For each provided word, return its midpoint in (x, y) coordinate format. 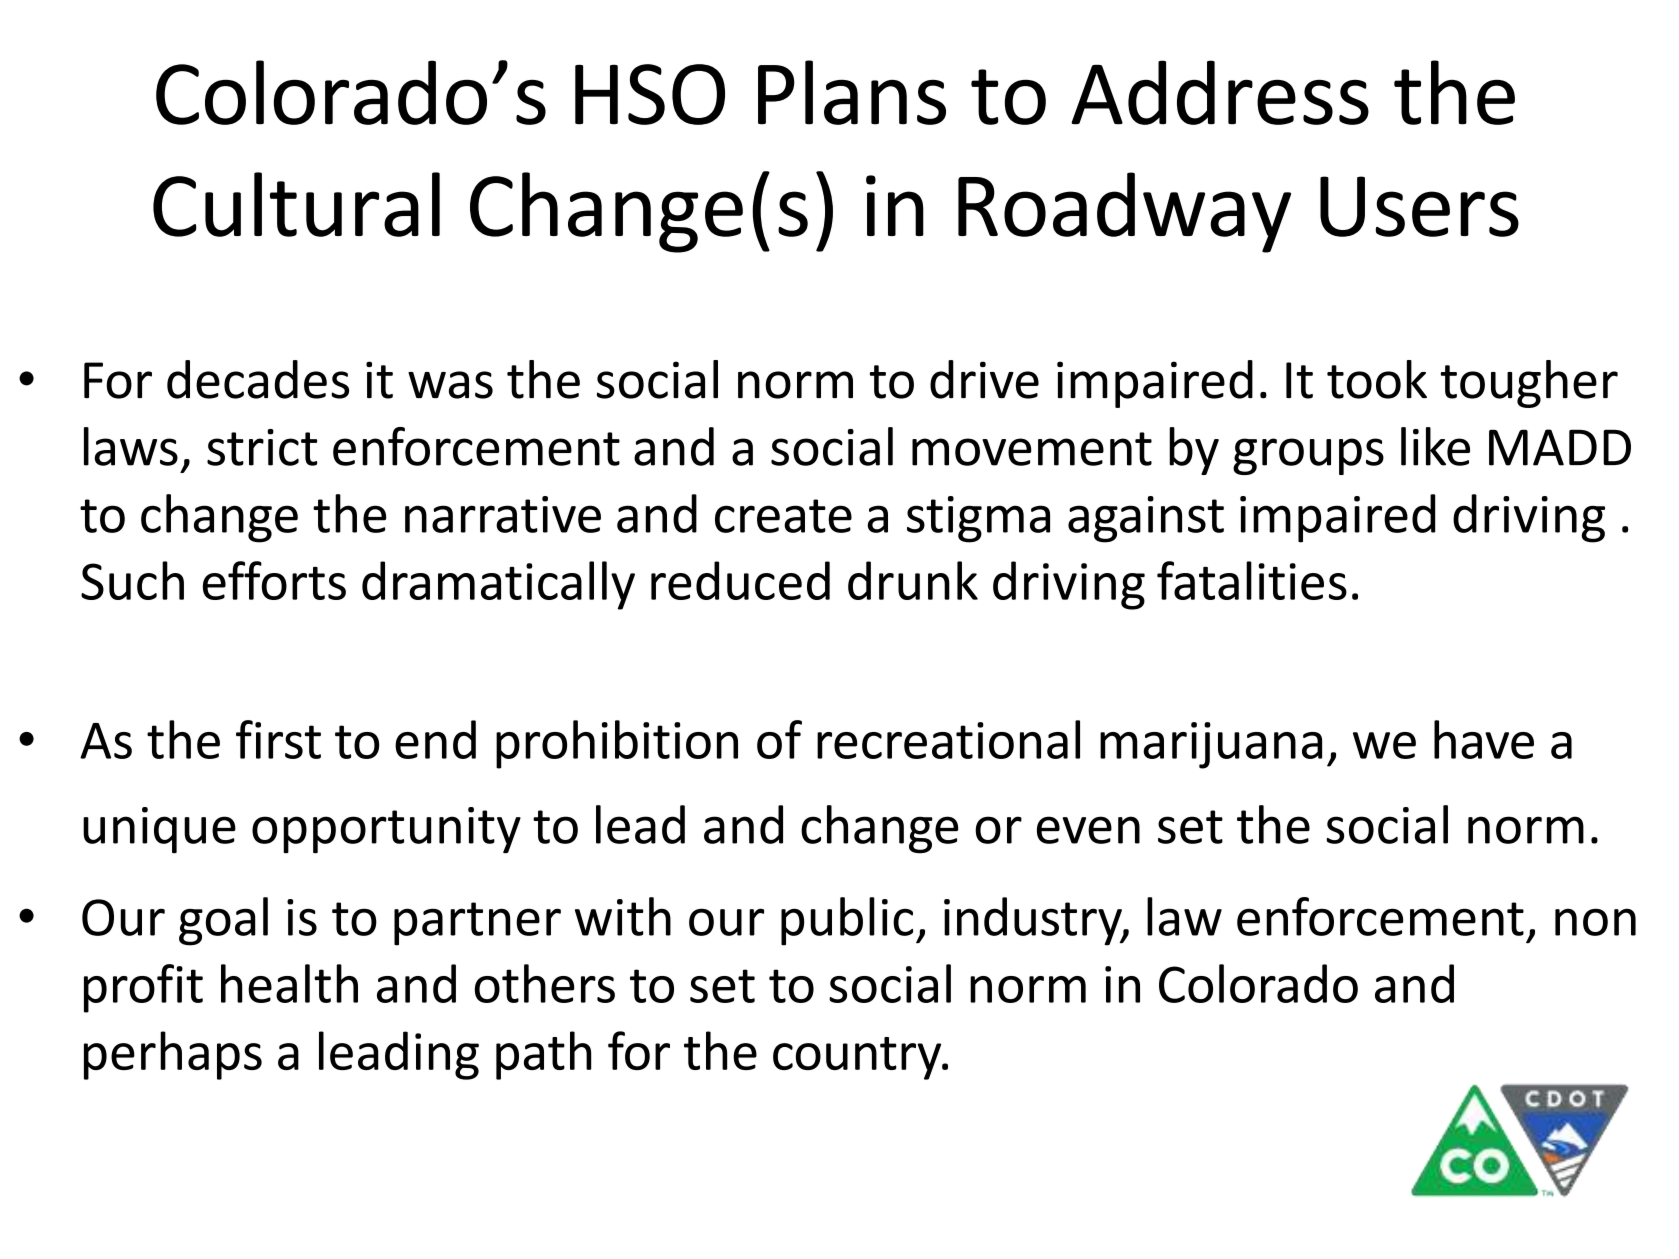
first (278, 739)
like (1435, 446)
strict (262, 447)
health (289, 983)
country (858, 1058)
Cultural (296, 204)
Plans (852, 92)
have (1484, 739)
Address (1220, 92)
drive (984, 379)
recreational (948, 739)
